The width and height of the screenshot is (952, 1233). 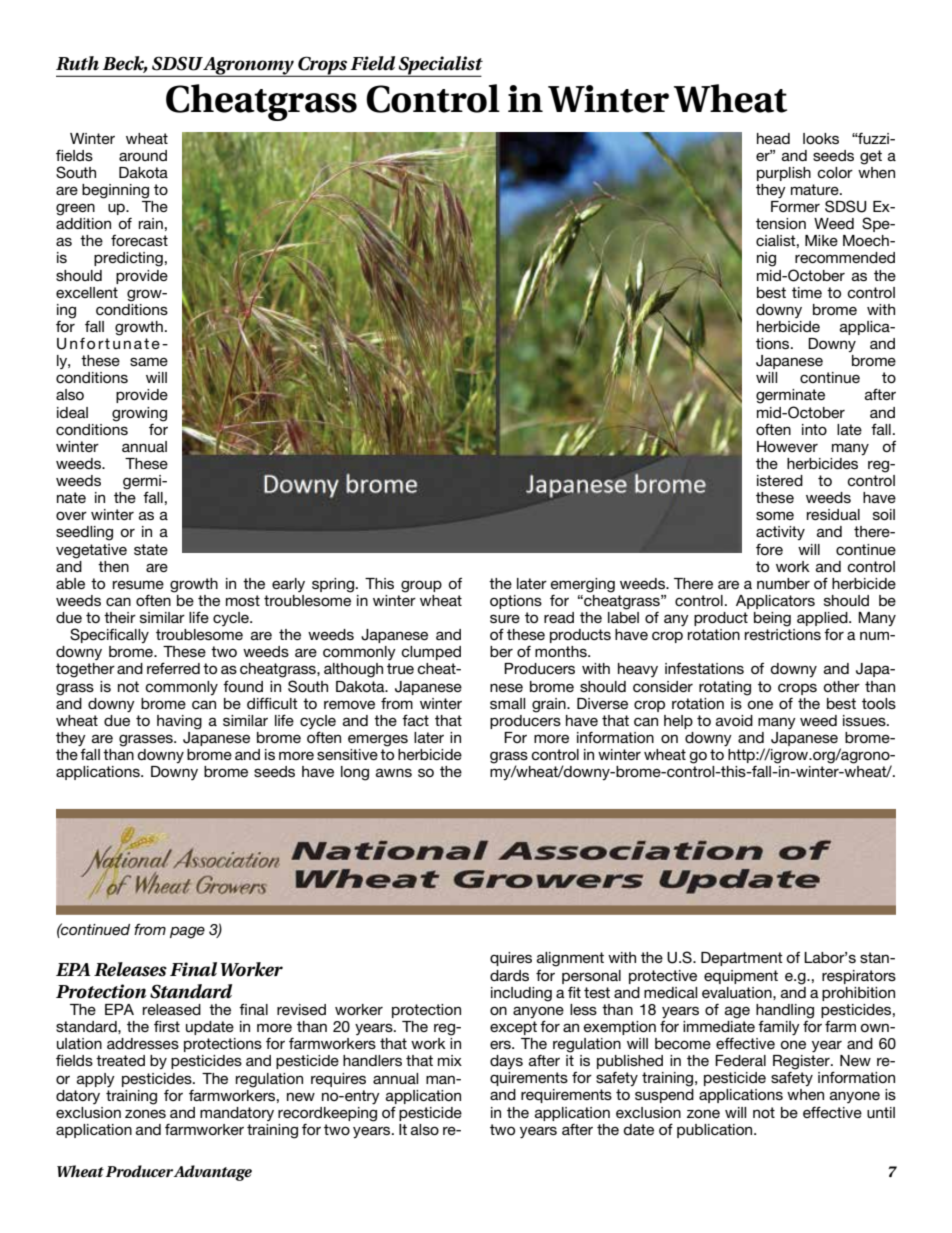 I want to click on publication, so click(x=716, y=1131).
